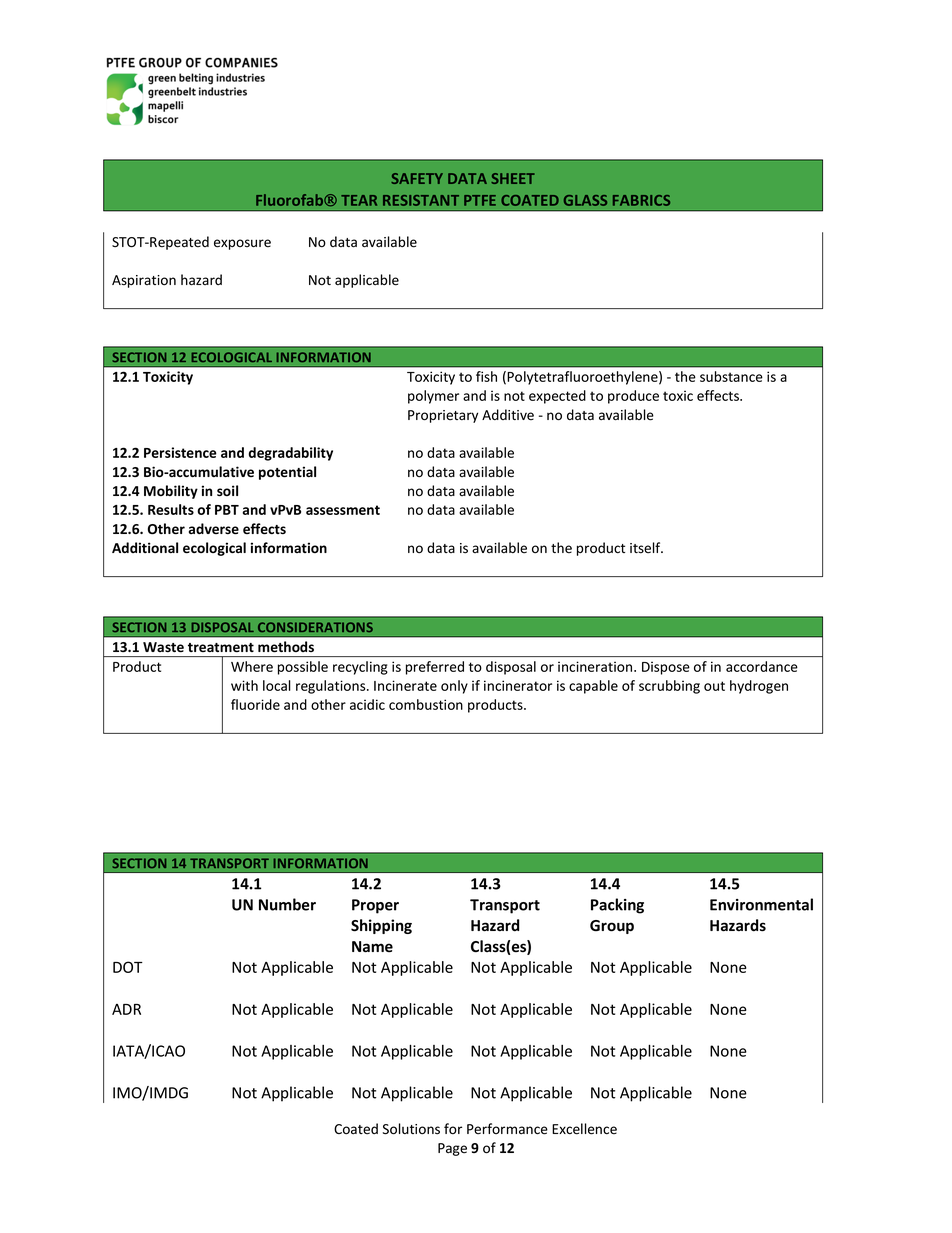 The height and width of the screenshot is (1233, 952). I want to click on itself, so click(646, 548).
